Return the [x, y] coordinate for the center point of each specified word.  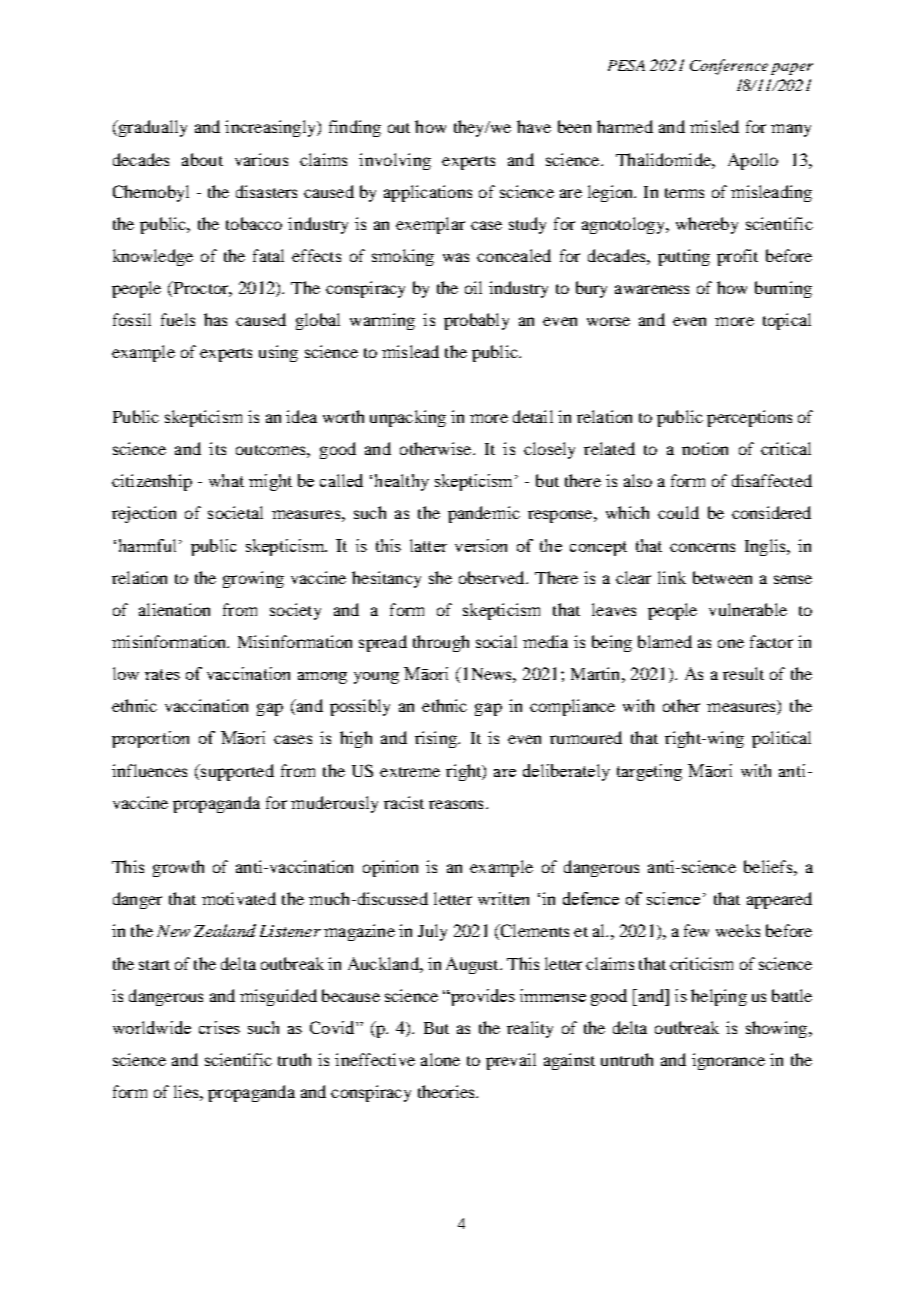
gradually [151, 128]
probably [476, 321]
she [440, 577]
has [215, 319]
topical [787, 321]
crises [219, 1027]
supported [236, 772]
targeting [649, 772]
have [534, 126]
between [722, 577]
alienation [174, 609]
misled [714, 126]
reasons [456, 804]
